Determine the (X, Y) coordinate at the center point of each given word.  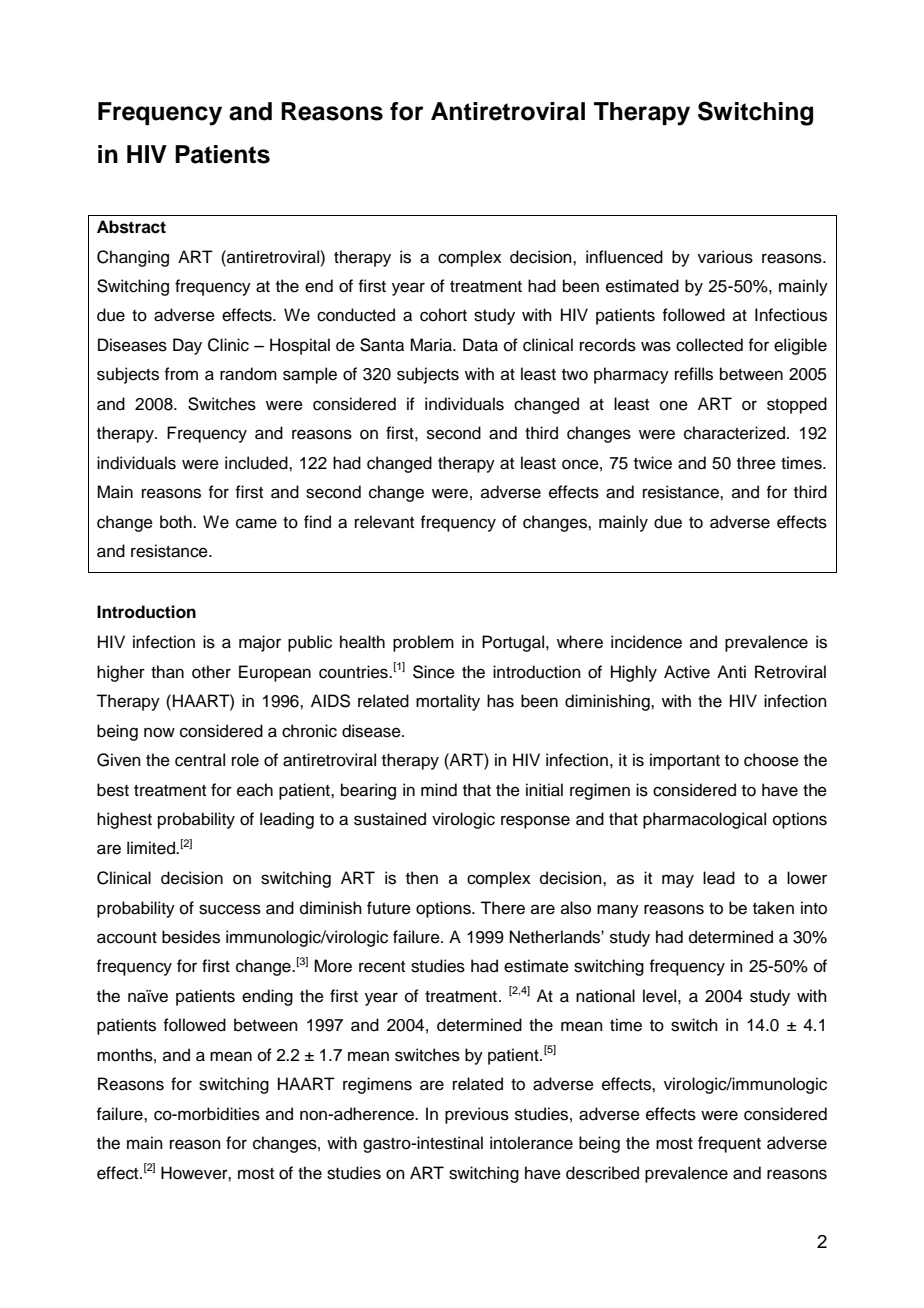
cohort (443, 315)
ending (267, 997)
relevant (384, 522)
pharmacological (704, 820)
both (177, 522)
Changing (133, 258)
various (725, 257)
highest (124, 820)
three (756, 463)
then (422, 878)
